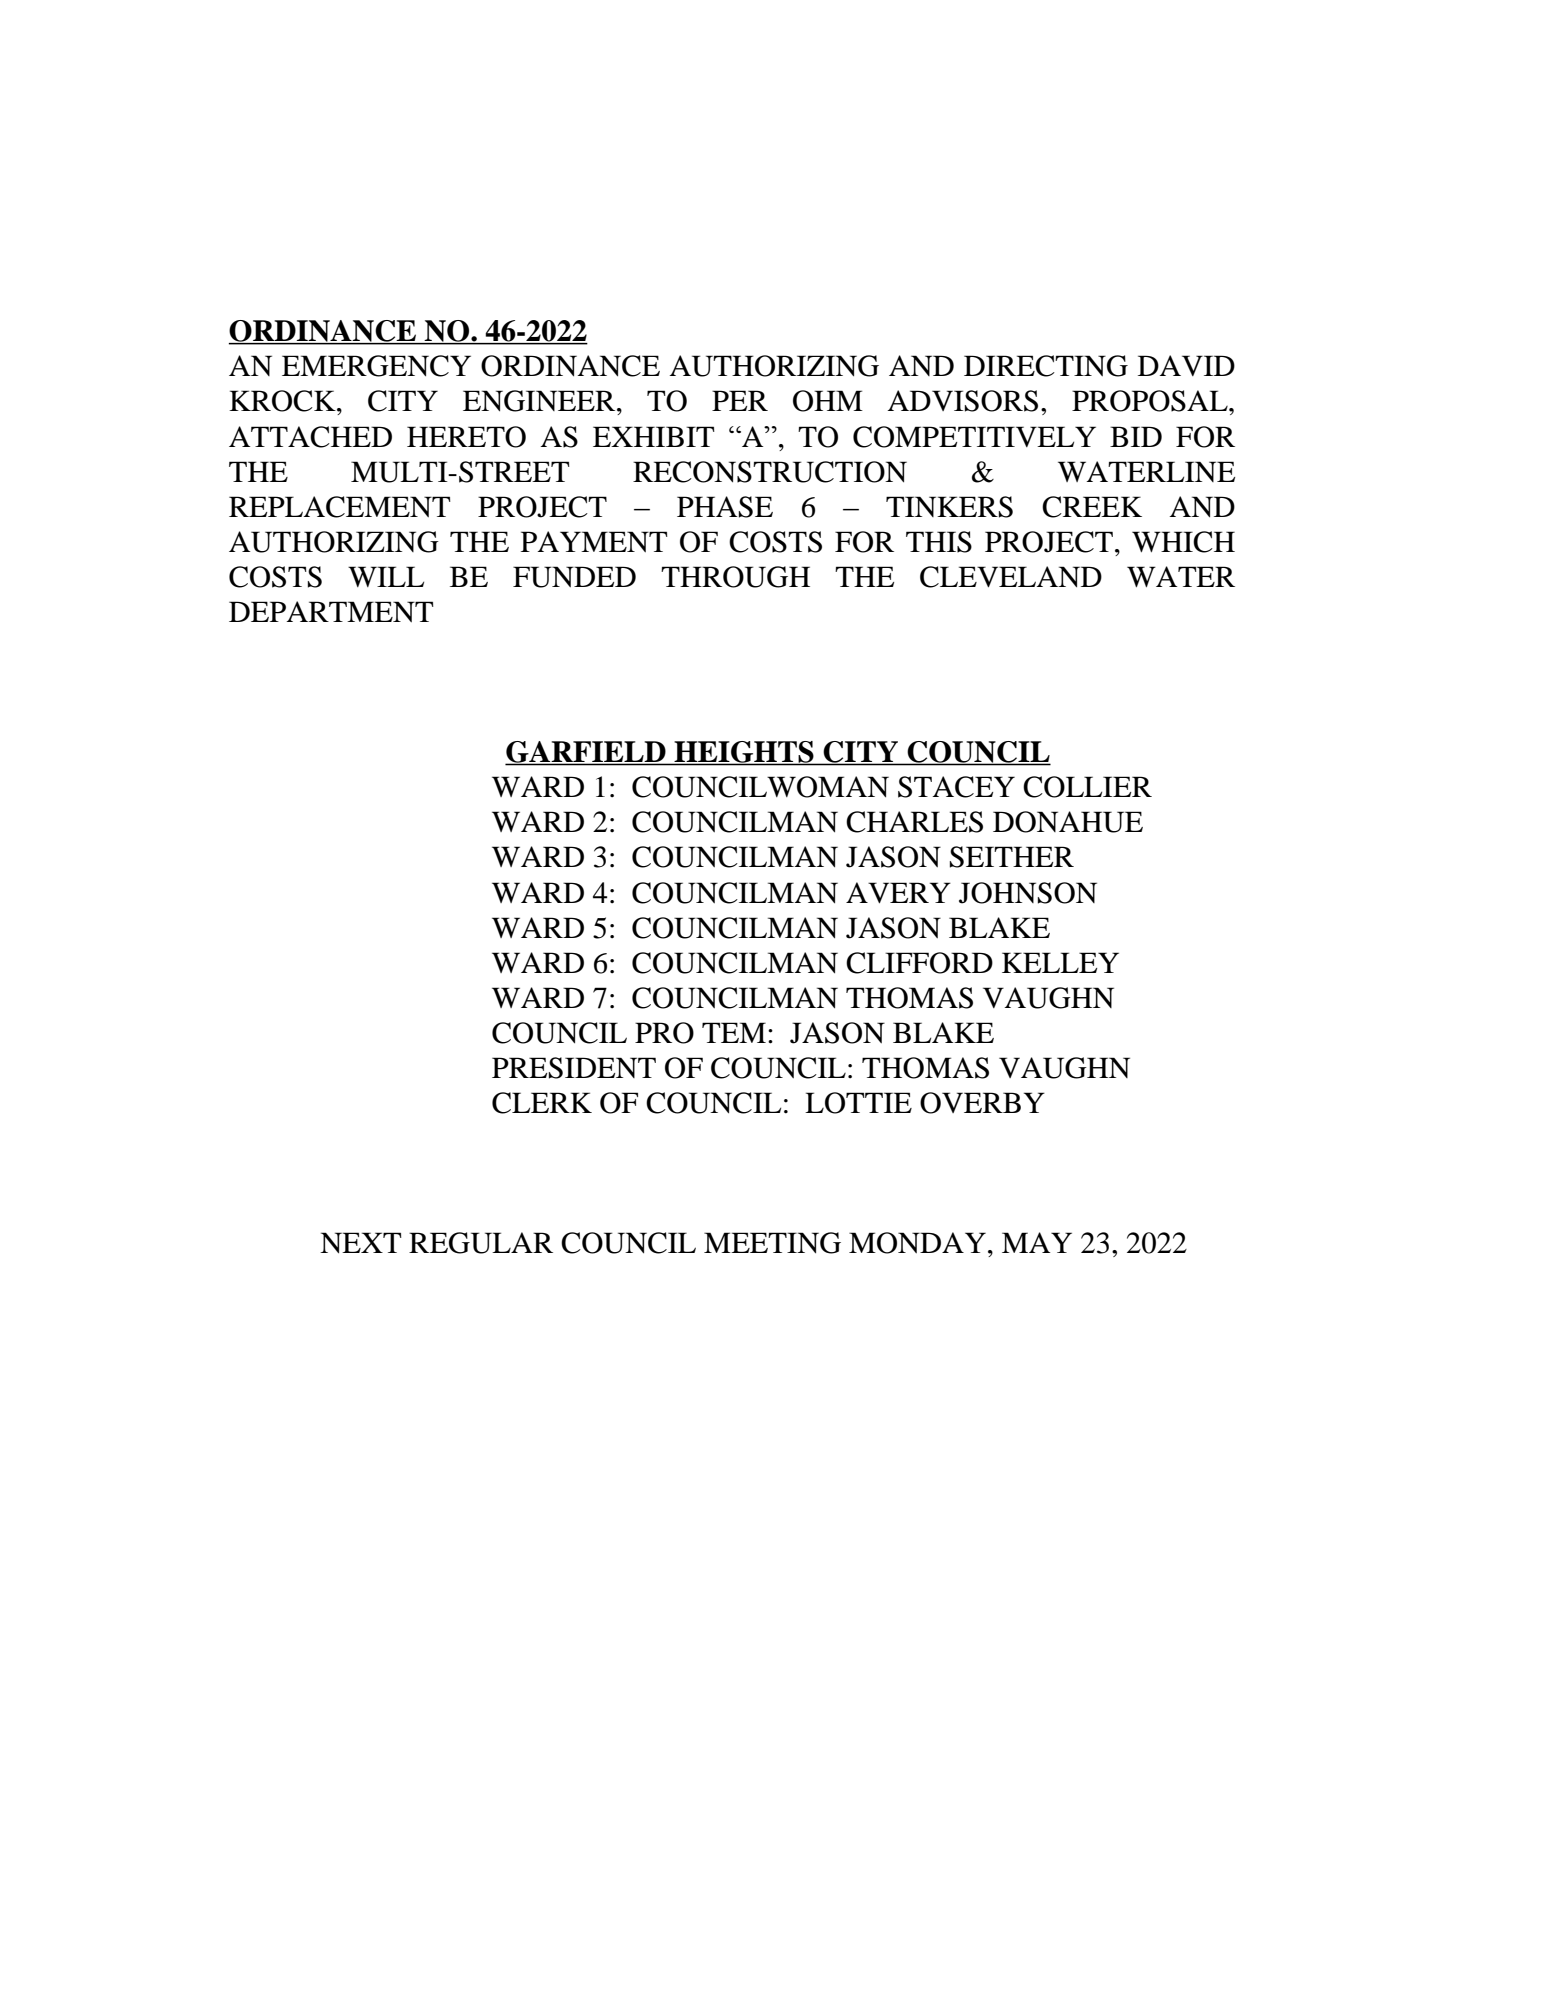 This screenshot has width=1556, height=2013. What do you see at coordinates (331, 612) in the screenshot?
I see `DEPARTMENT` at bounding box center [331, 612].
